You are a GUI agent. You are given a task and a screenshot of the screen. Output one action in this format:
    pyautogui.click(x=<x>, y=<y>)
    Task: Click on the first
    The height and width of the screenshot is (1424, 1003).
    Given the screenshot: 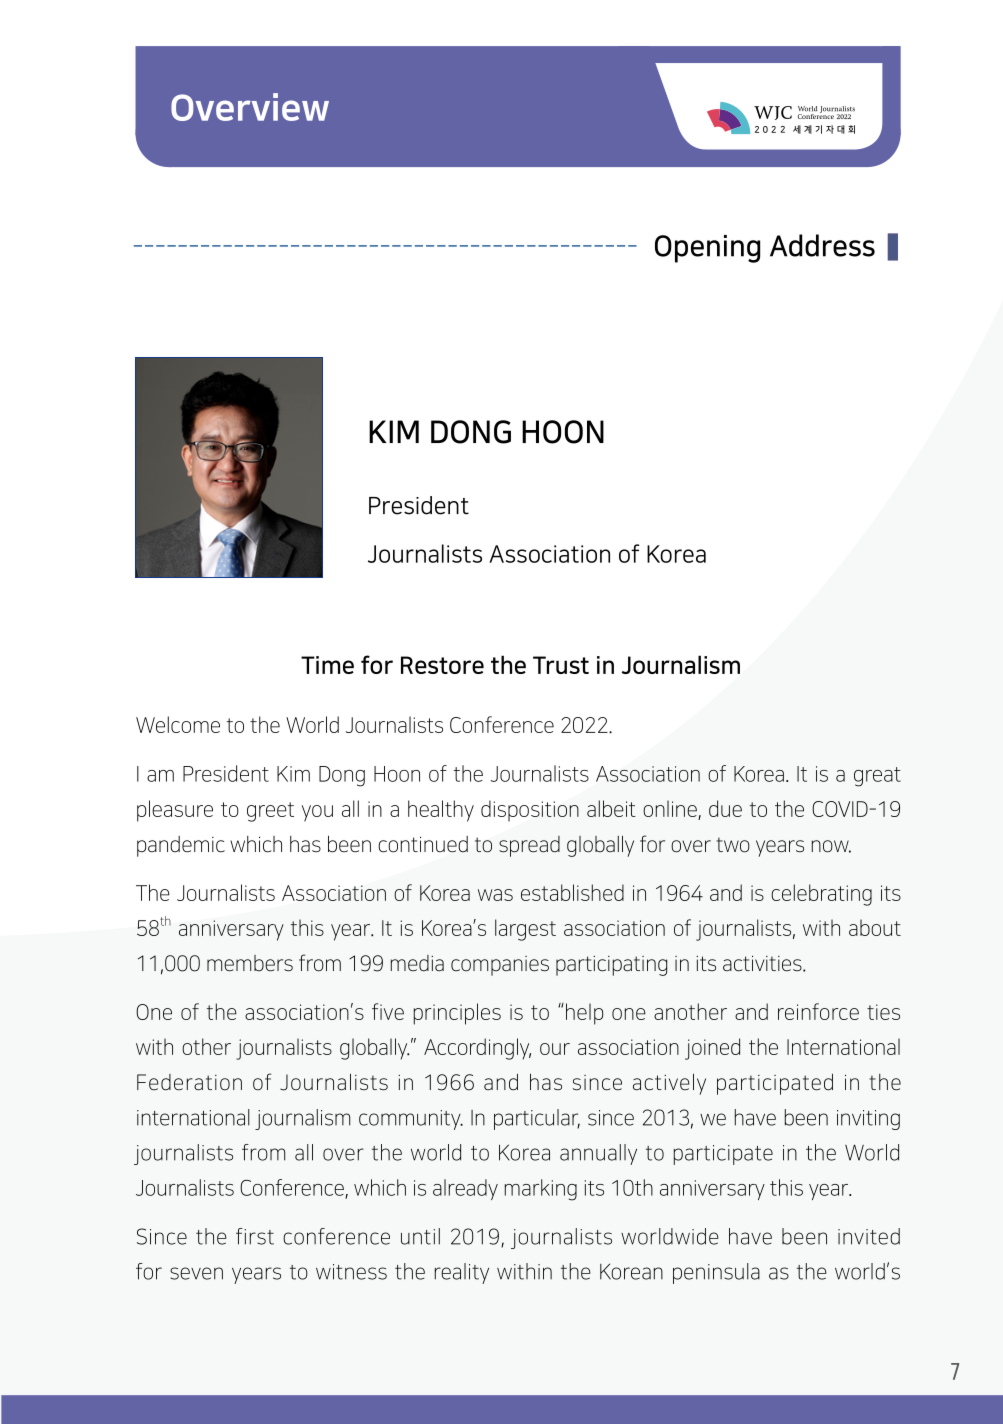 What is the action you would take?
    pyautogui.click(x=255, y=1236)
